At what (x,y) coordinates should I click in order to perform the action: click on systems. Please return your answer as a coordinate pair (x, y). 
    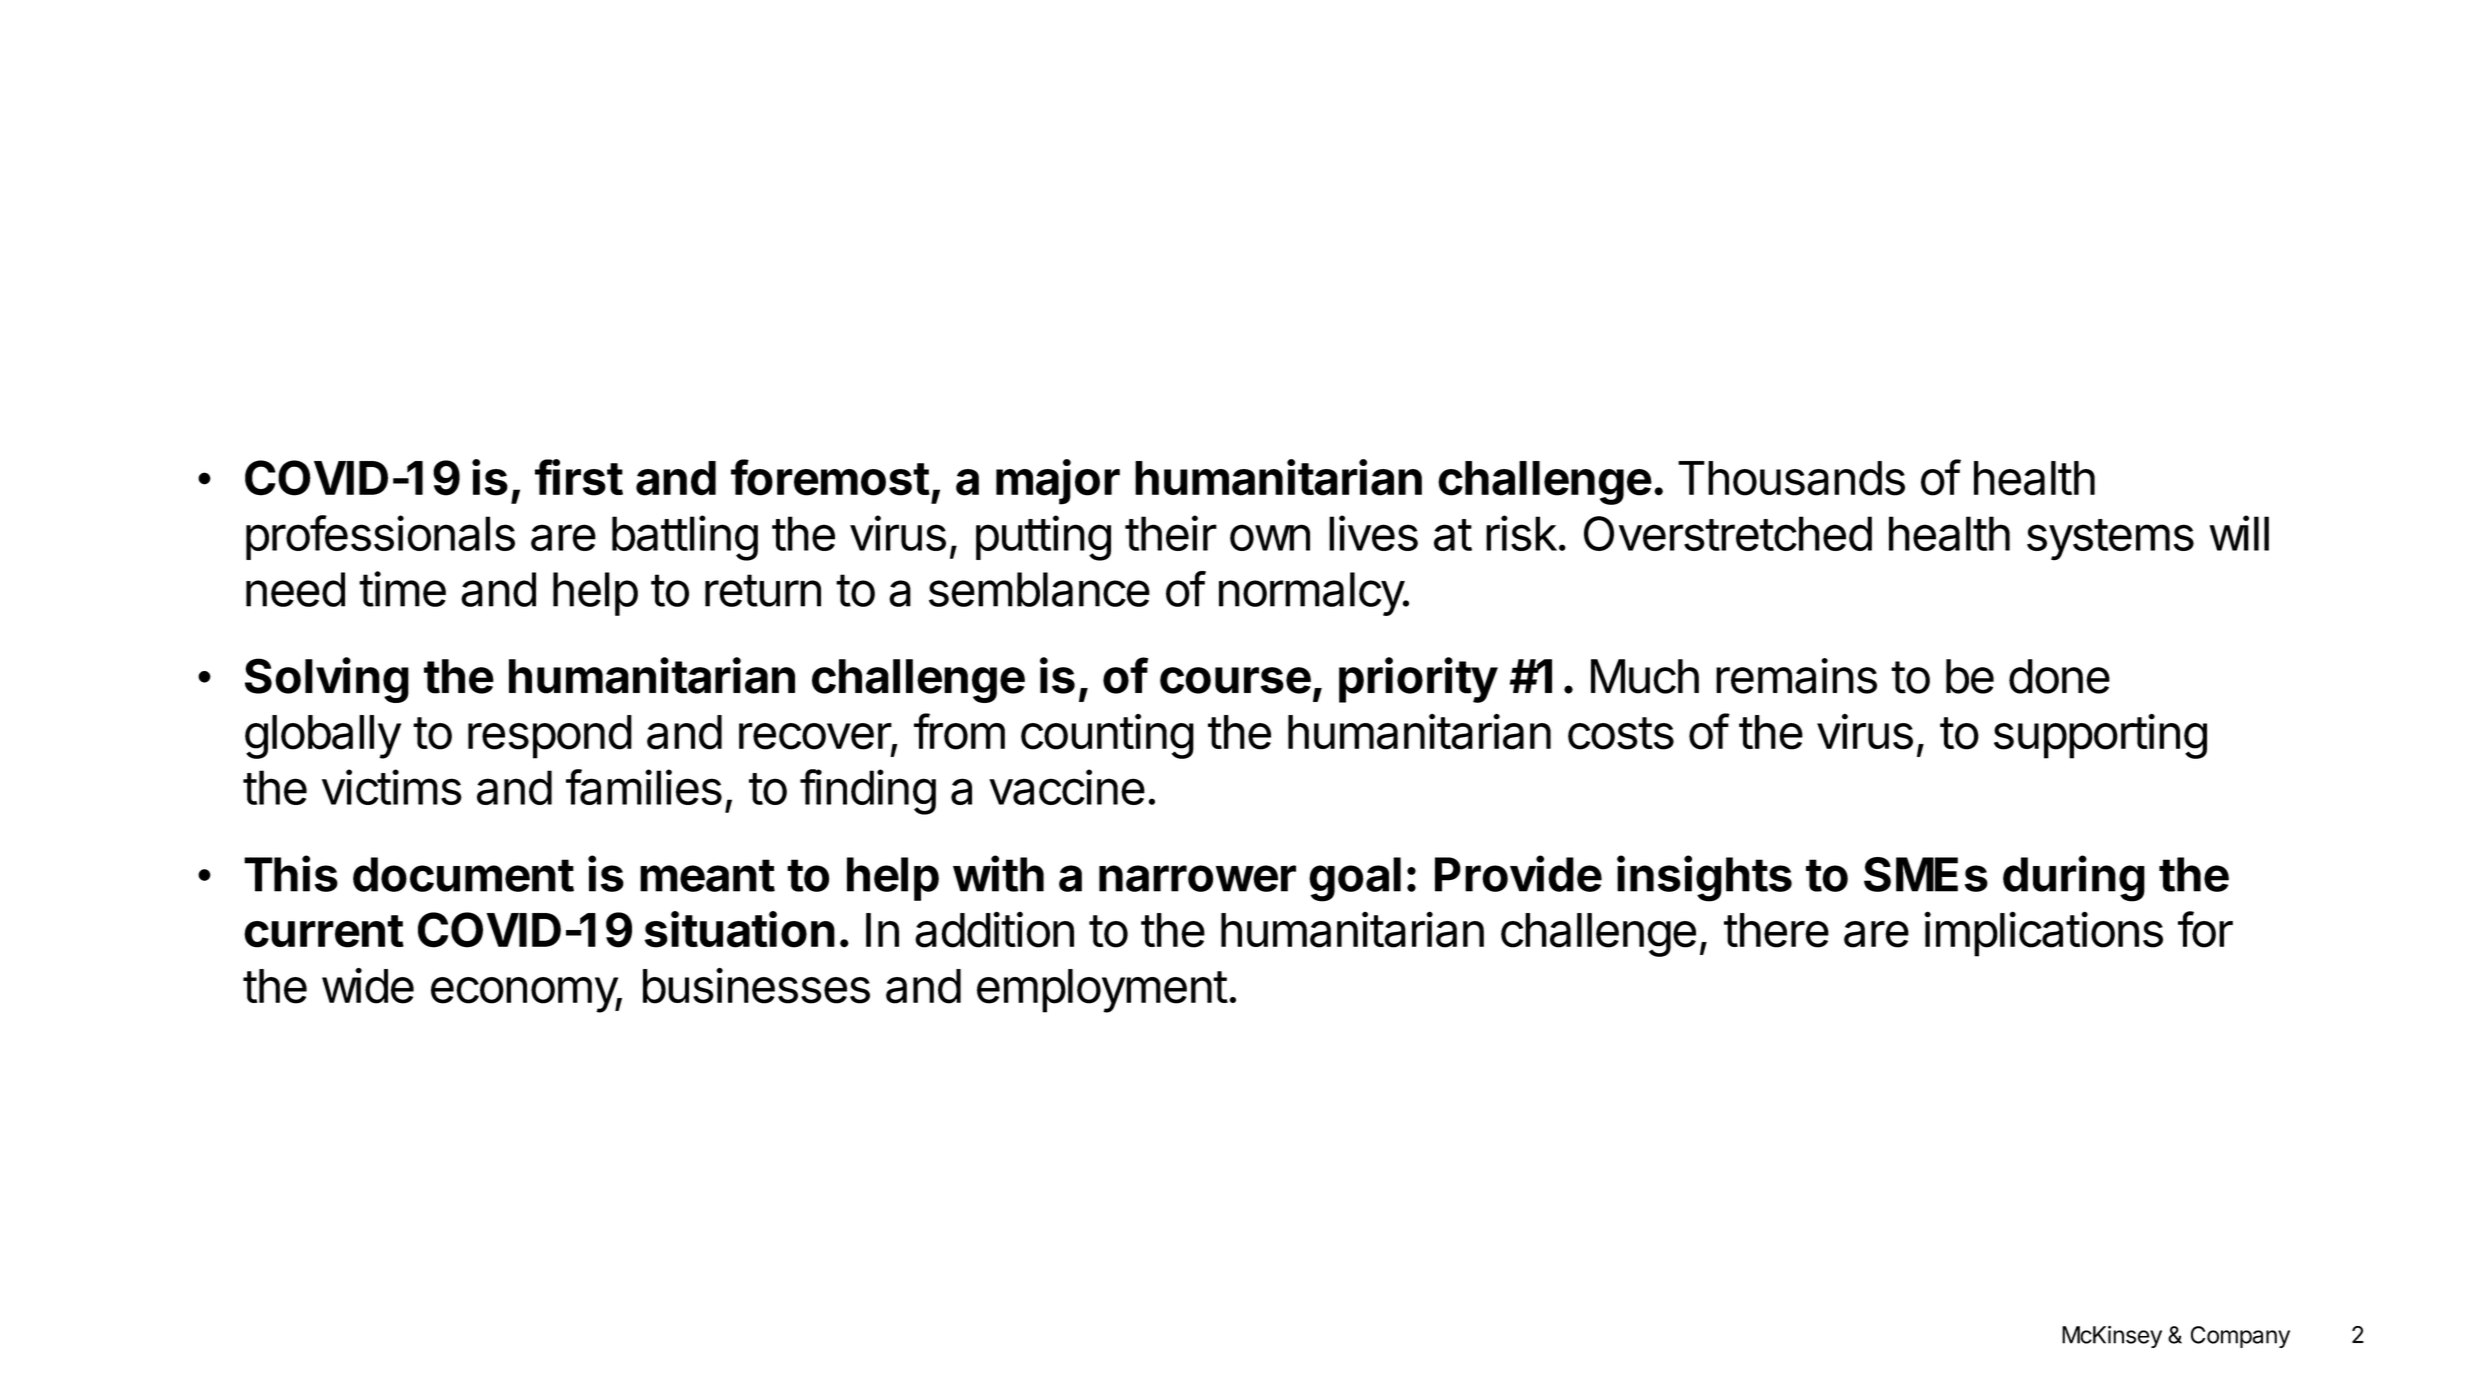
    Looking at the image, I should click on (2110, 540).
